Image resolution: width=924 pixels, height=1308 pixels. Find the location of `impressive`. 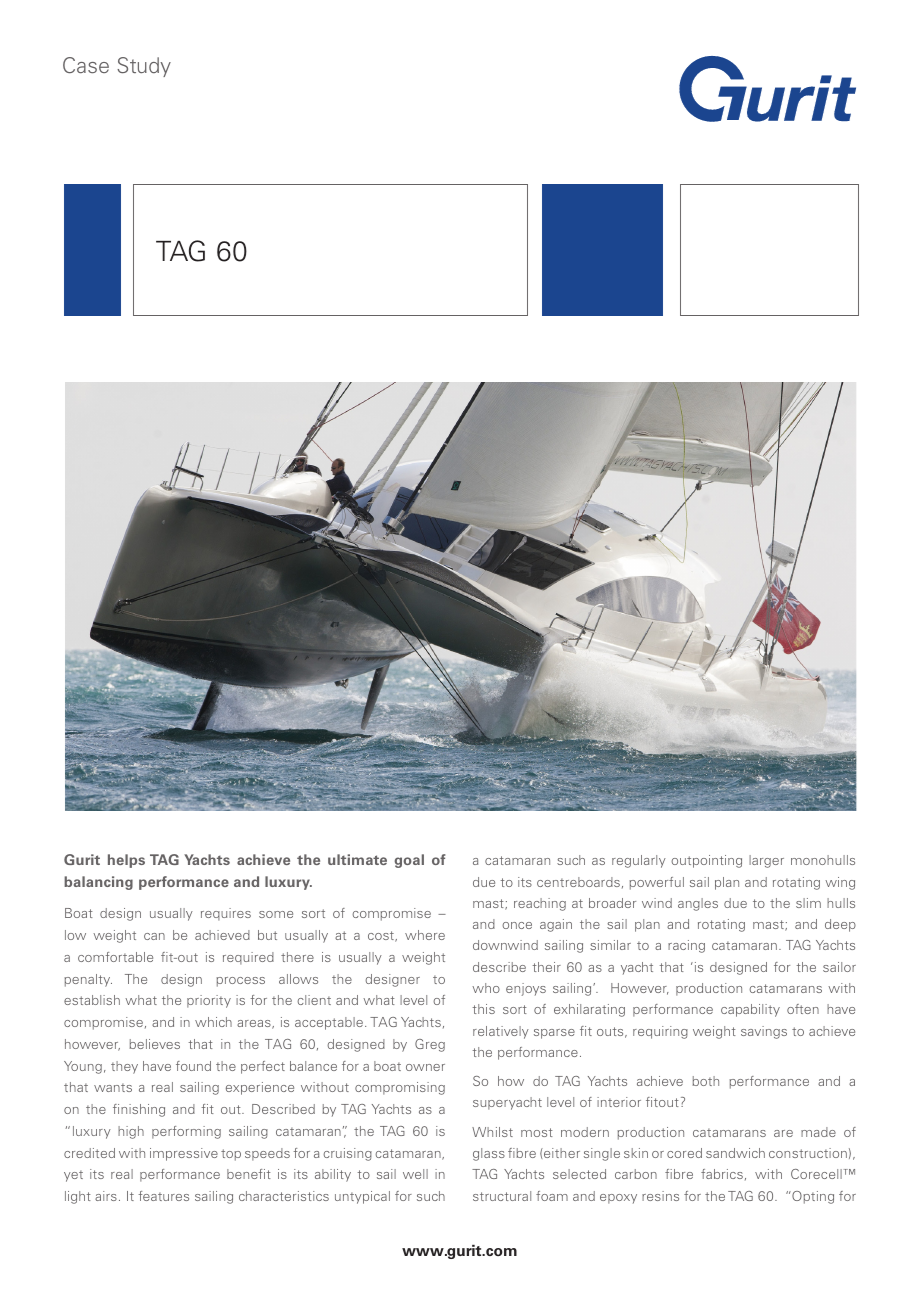

impressive is located at coordinates (184, 1154).
